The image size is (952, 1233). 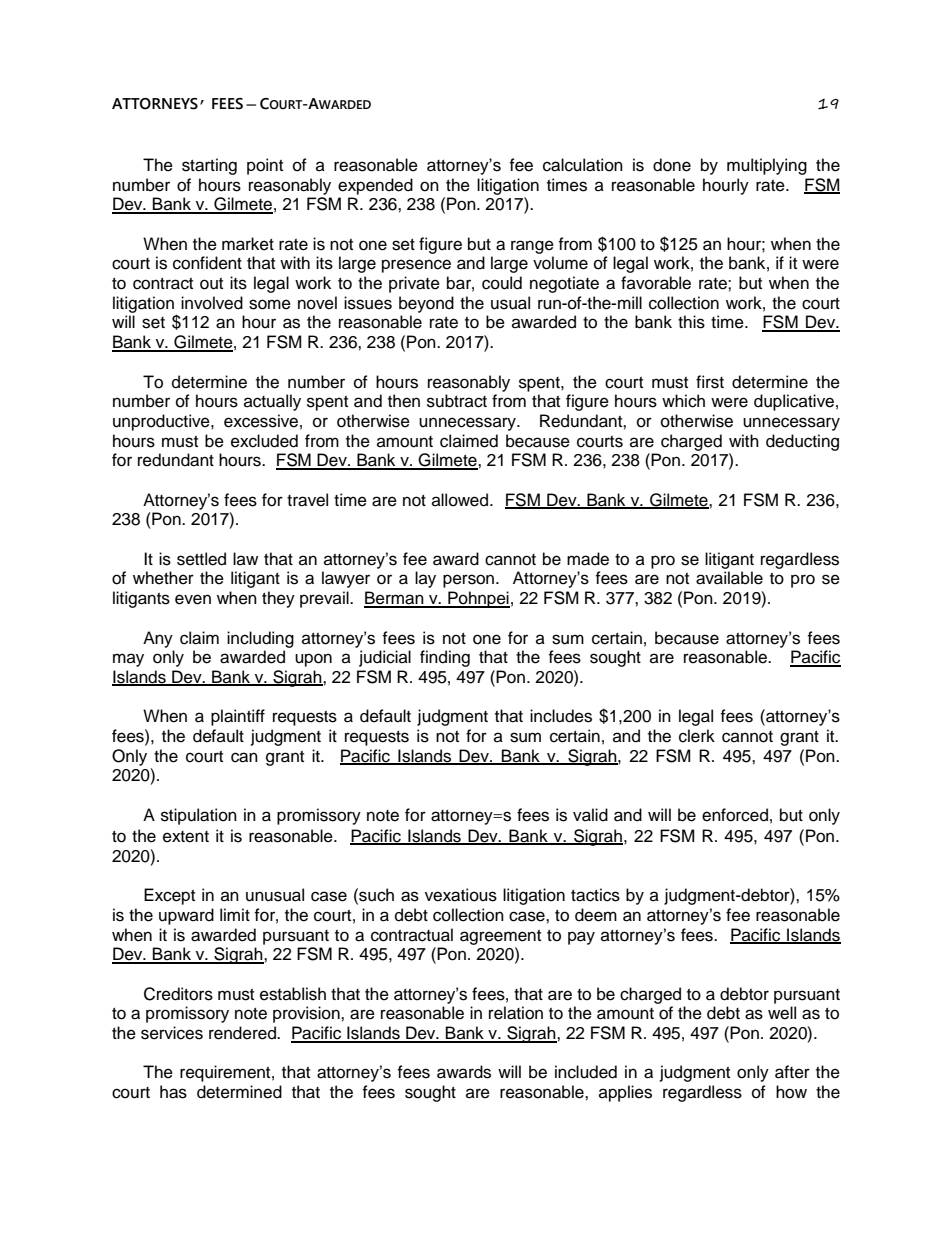 I want to click on finding, so click(x=445, y=658).
